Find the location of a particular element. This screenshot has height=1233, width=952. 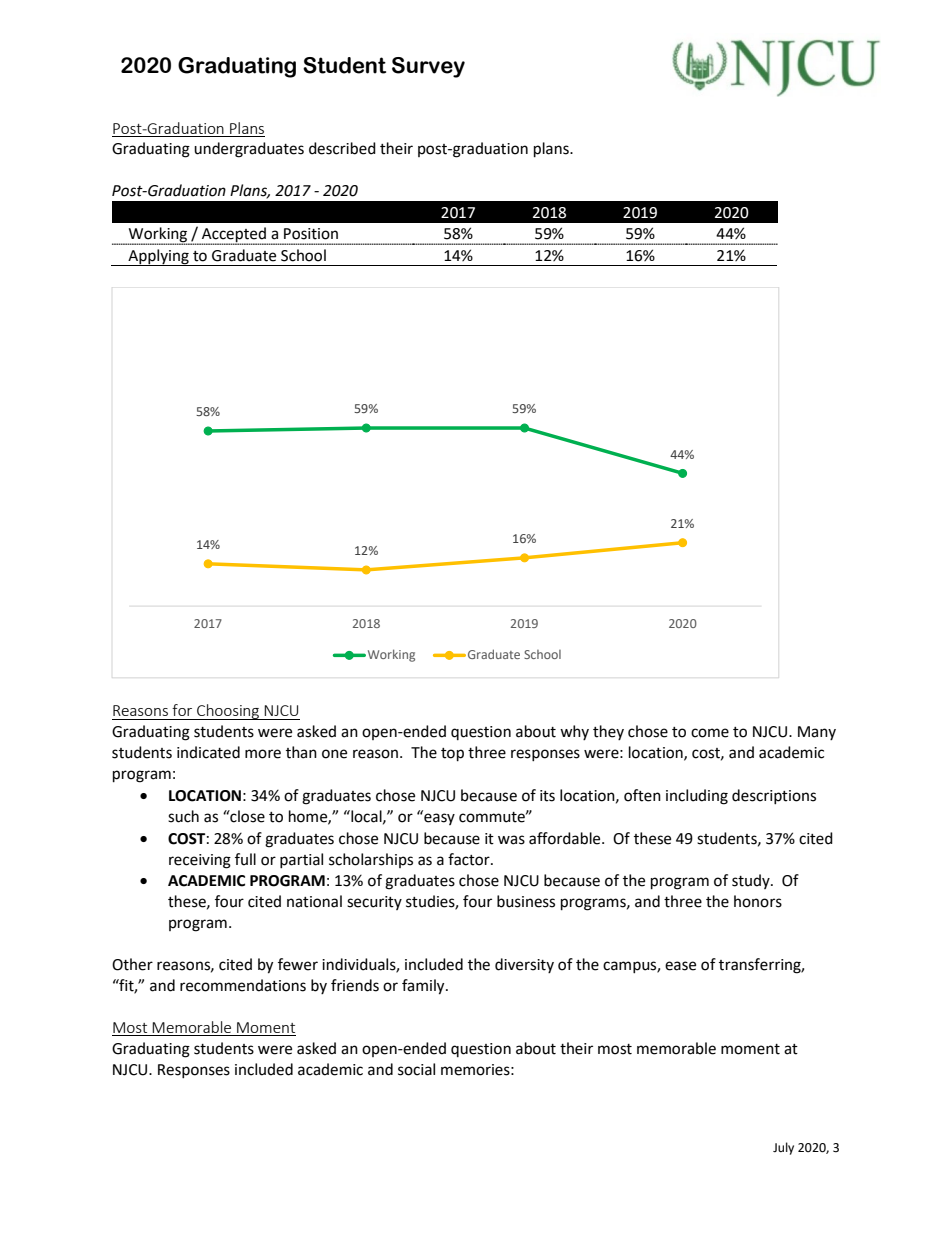

why is located at coordinates (574, 732).
